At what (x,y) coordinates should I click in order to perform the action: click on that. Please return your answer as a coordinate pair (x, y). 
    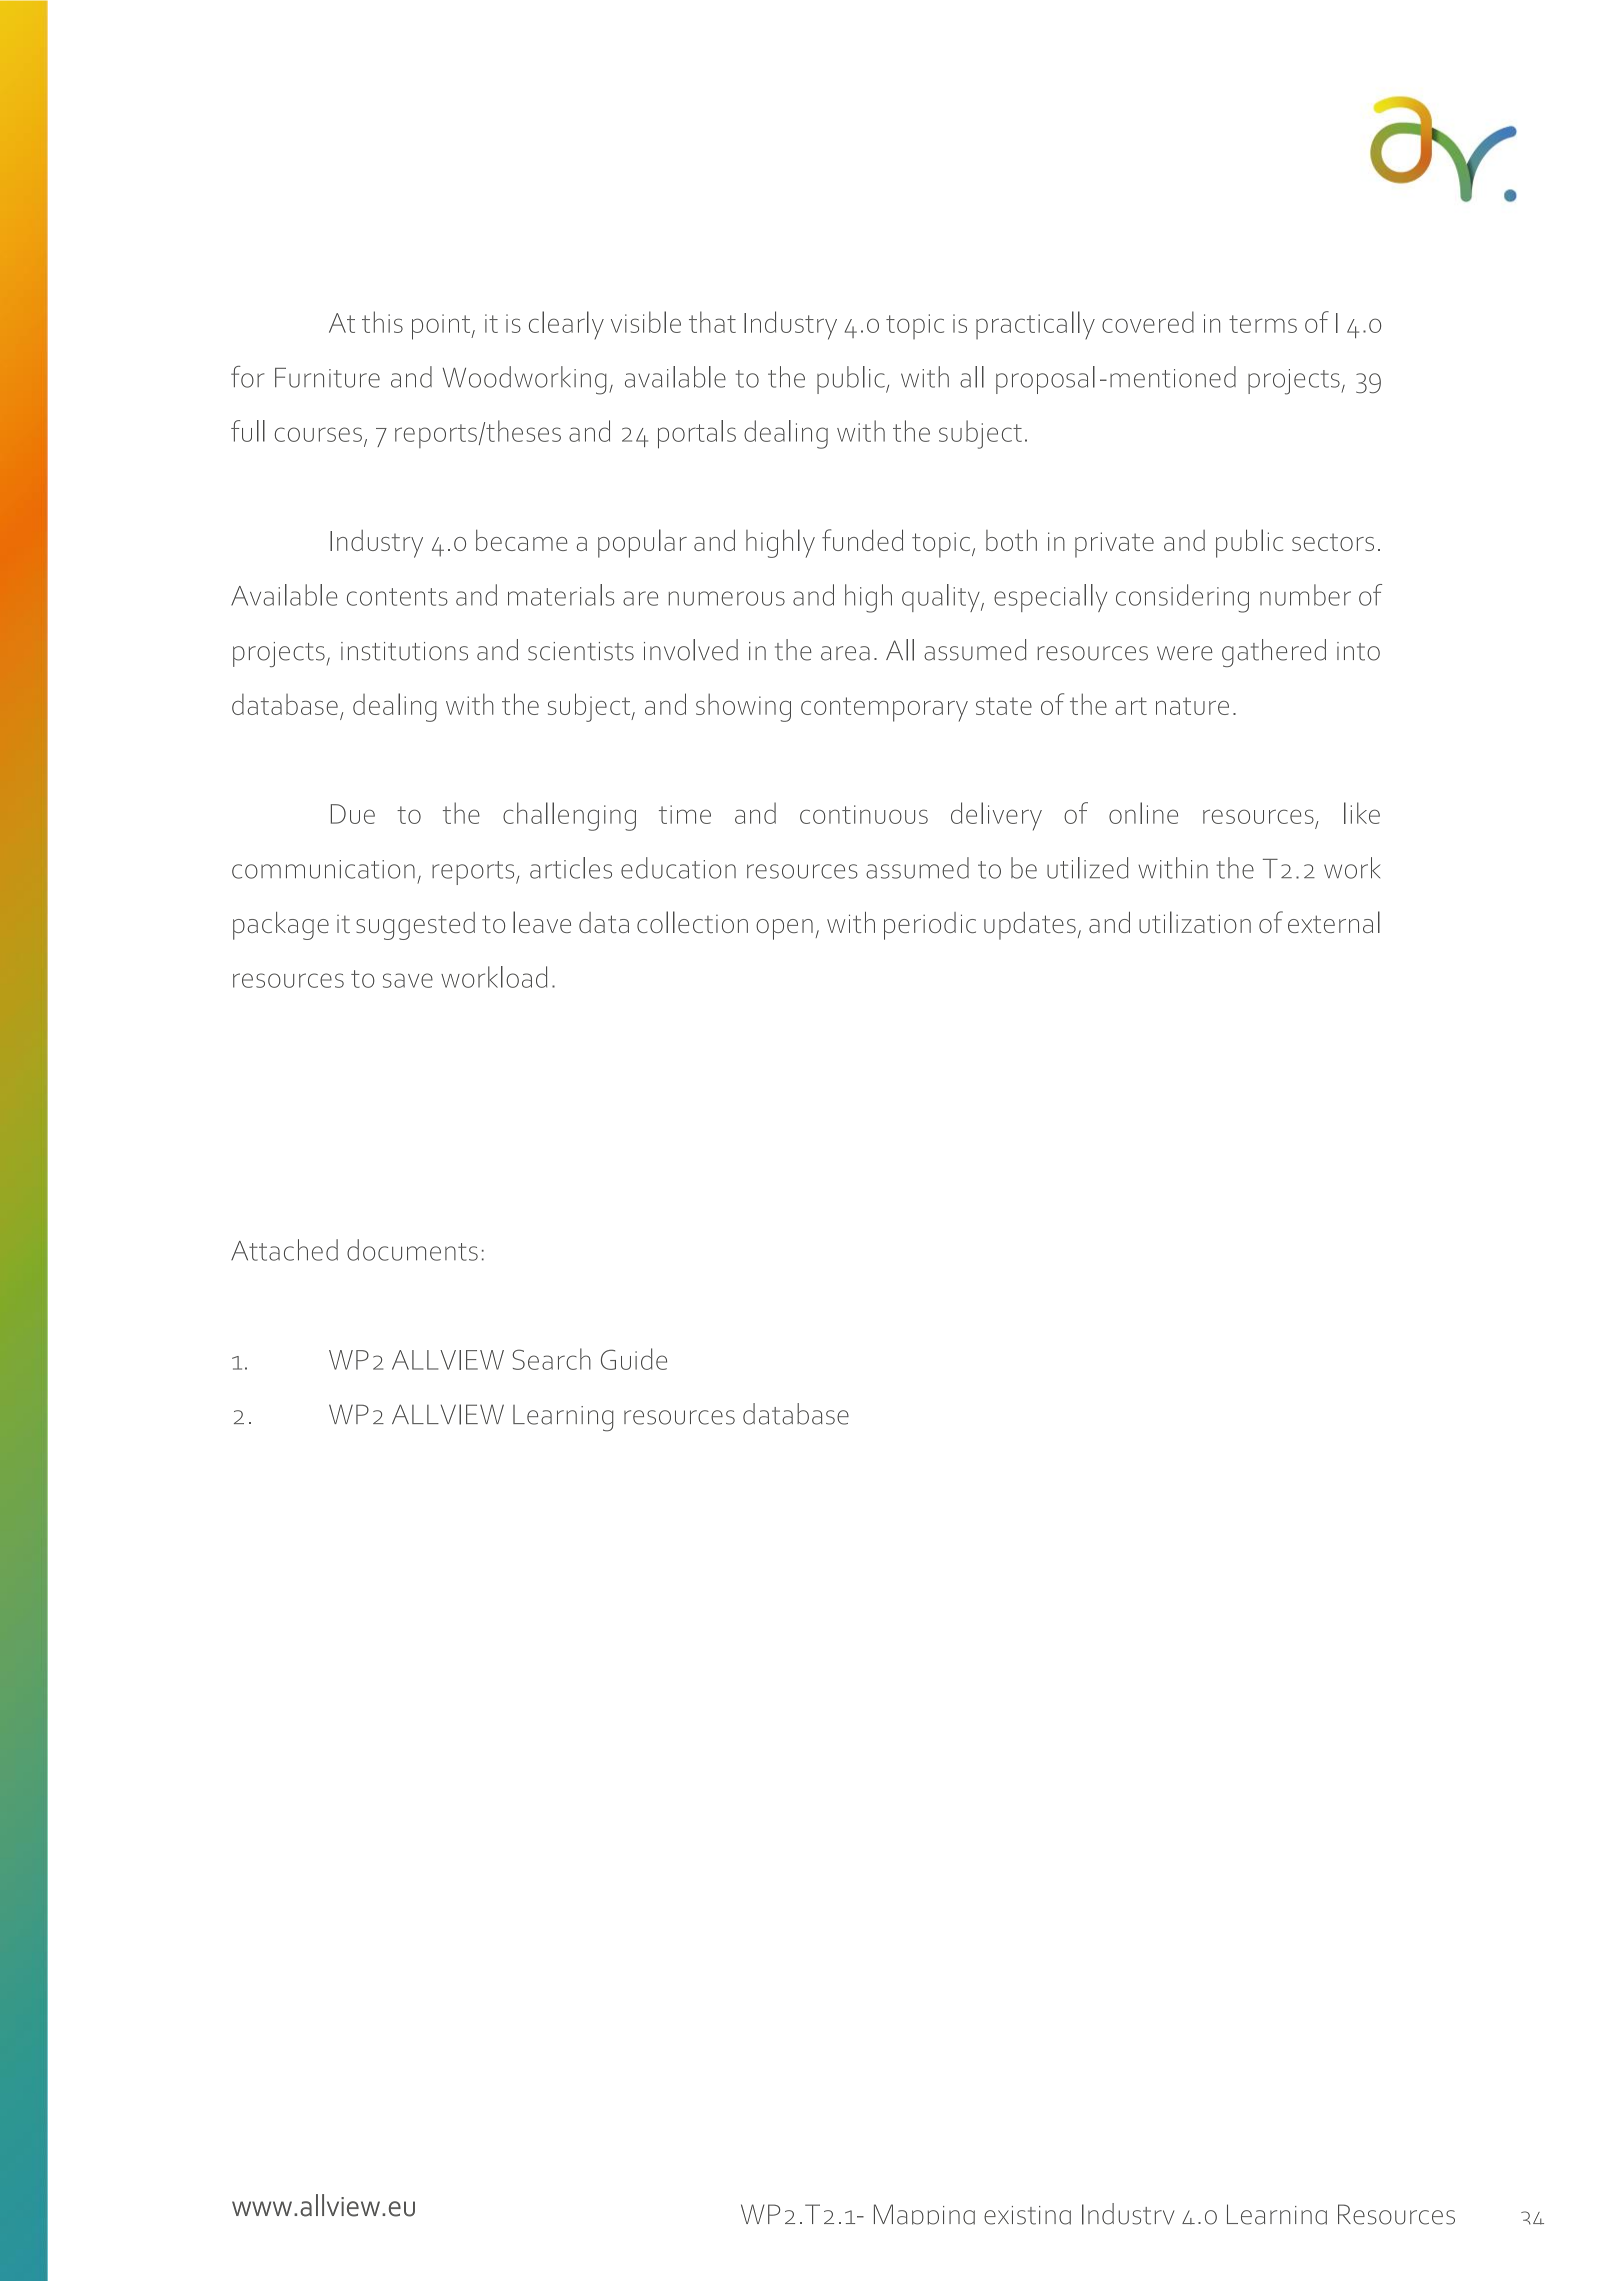
    Looking at the image, I should click on (712, 322).
